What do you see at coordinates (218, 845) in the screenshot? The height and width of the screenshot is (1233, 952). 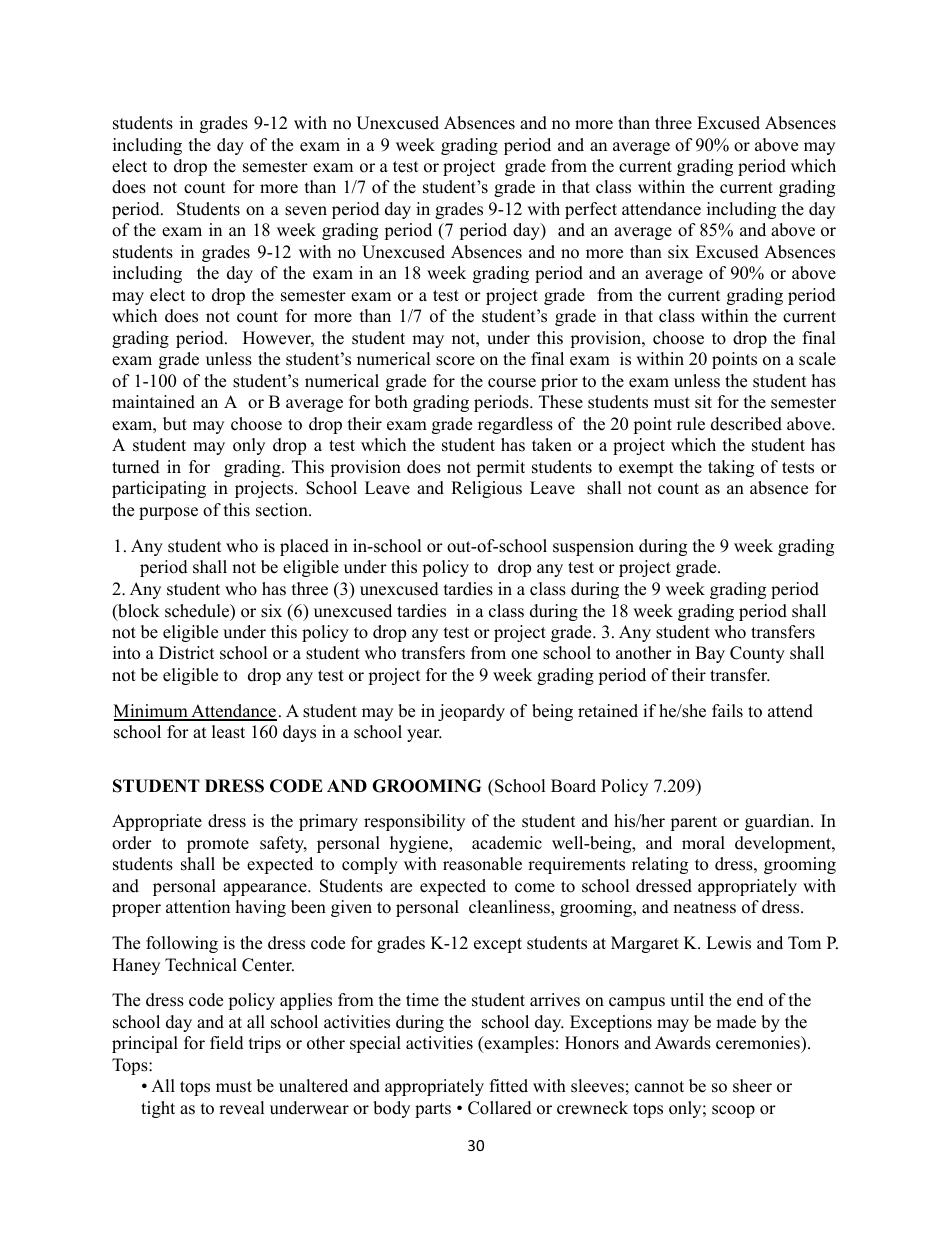 I see `promote` at bounding box center [218, 845].
